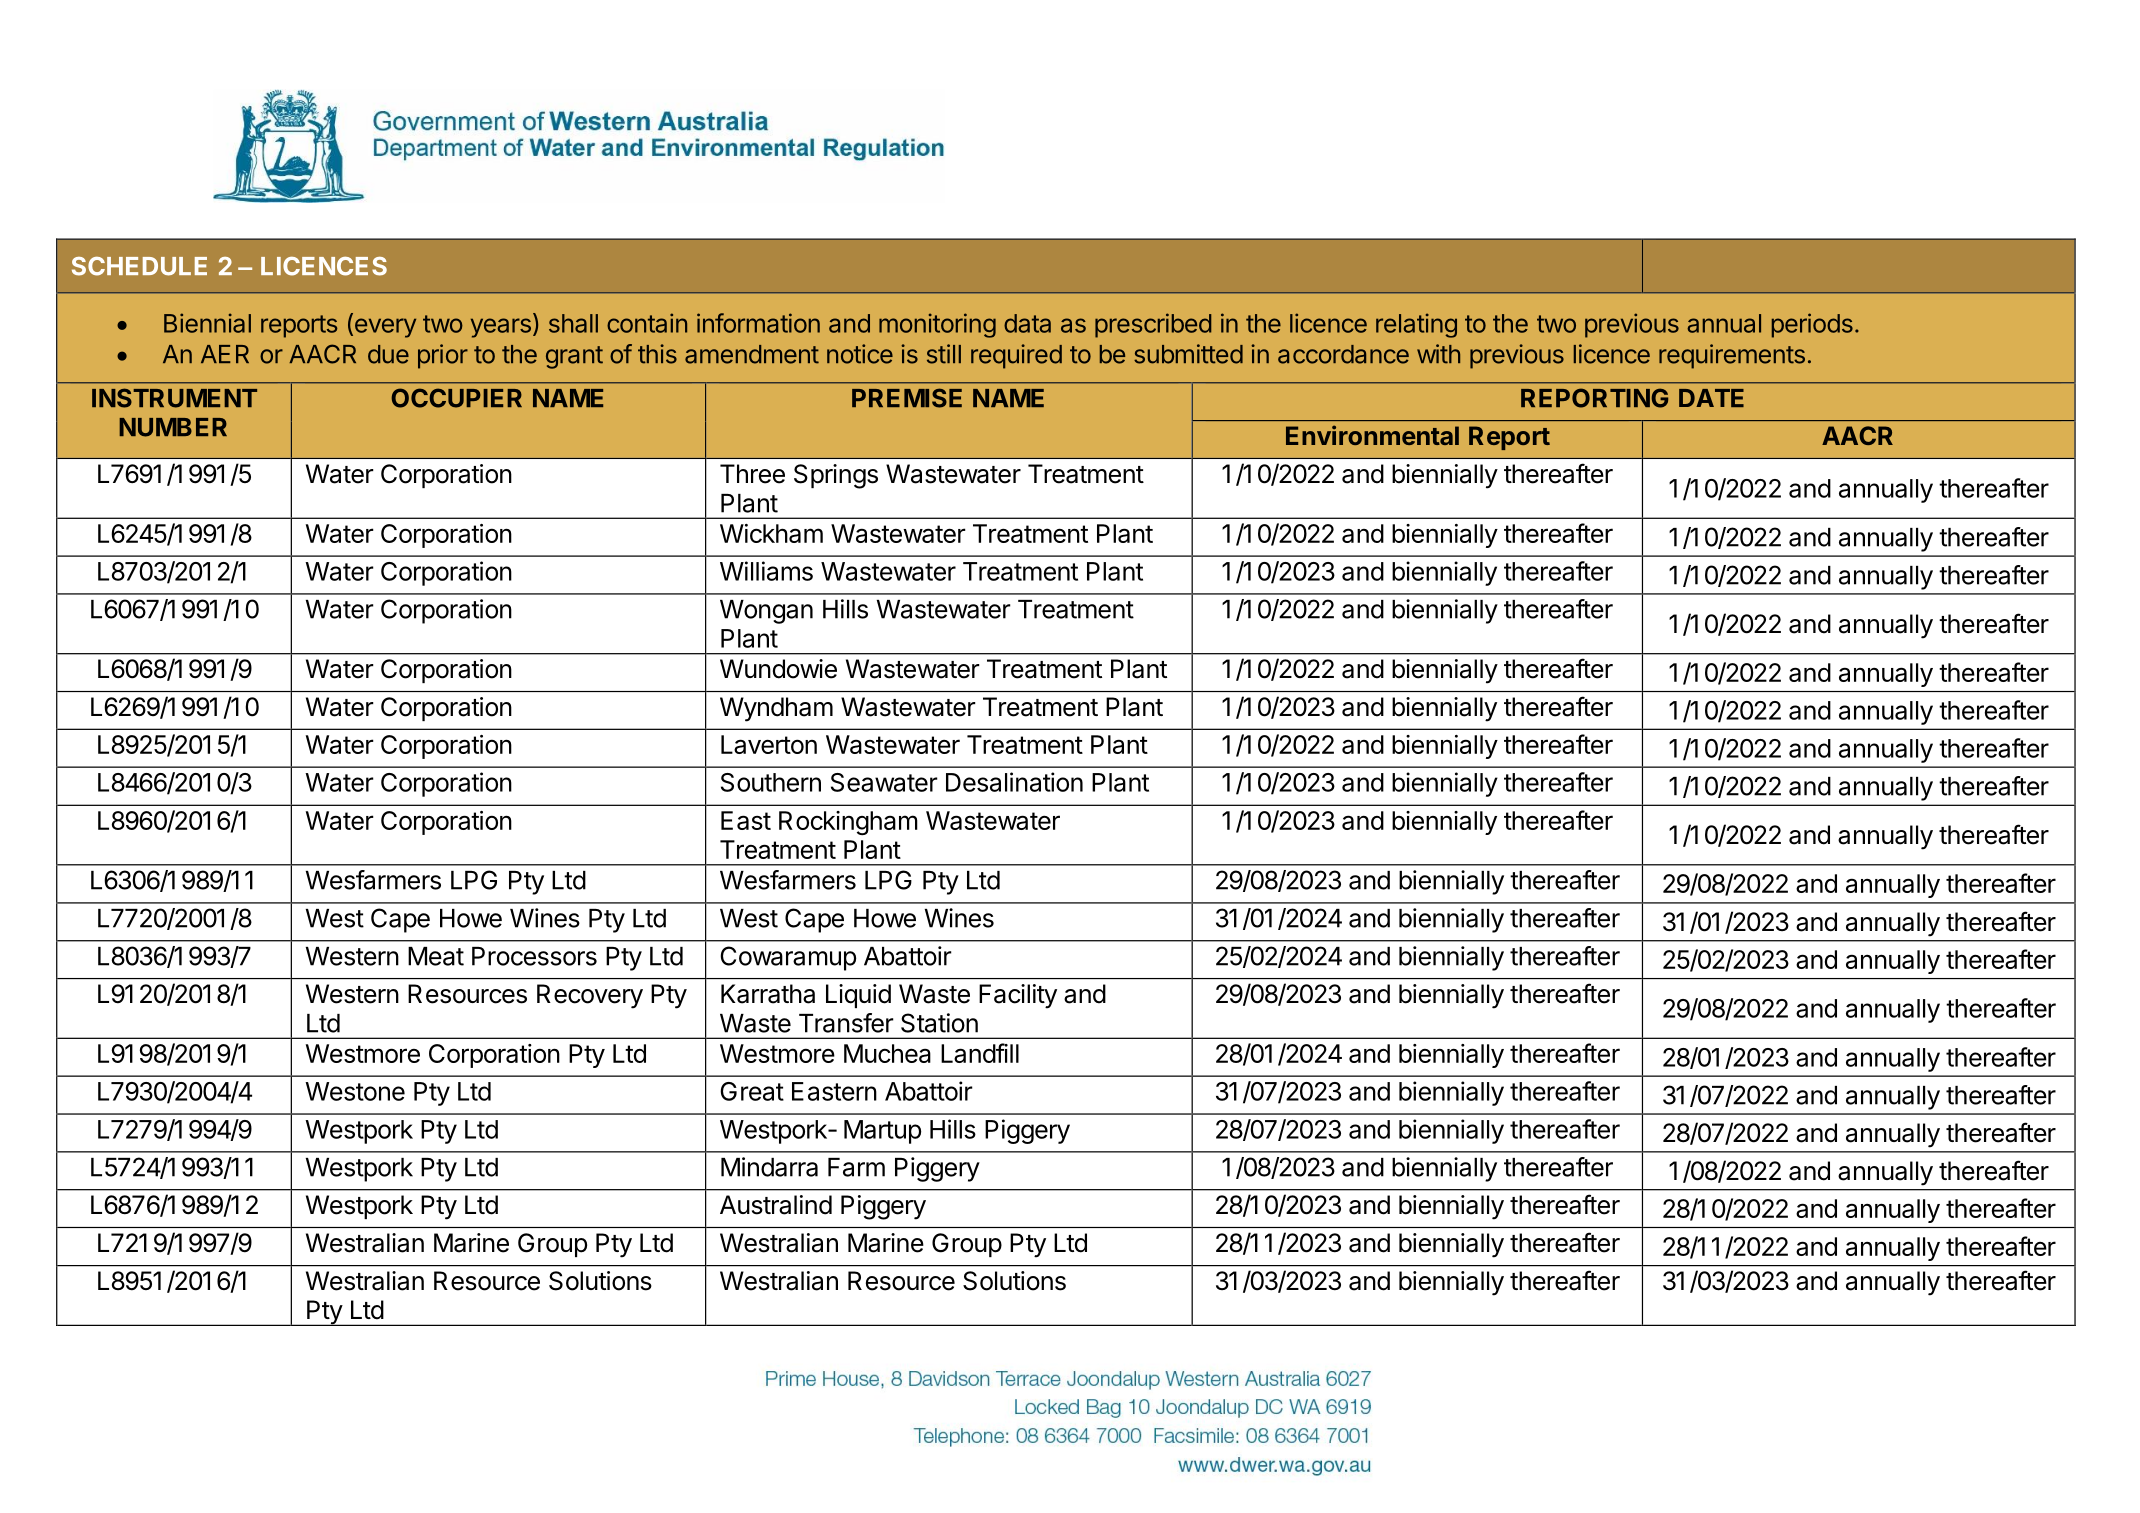 The width and height of the screenshot is (2140, 1513). I want to click on Recovery, so click(590, 996).
